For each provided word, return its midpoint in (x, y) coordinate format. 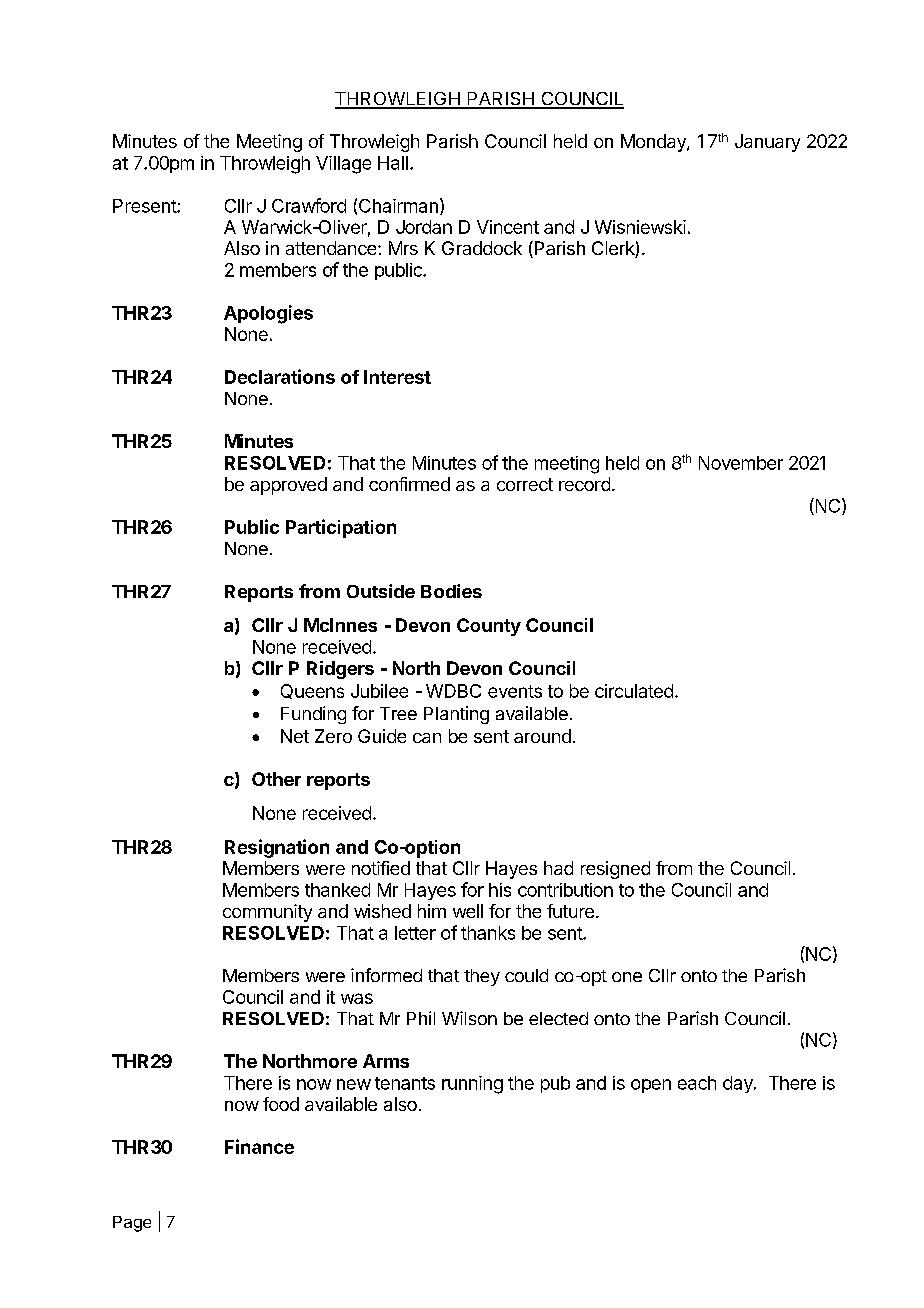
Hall (393, 163)
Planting (456, 715)
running (472, 1085)
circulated (634, 691)
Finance (259, 1146)
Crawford (309, 205)
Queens (312, 691)
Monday (654, 143)
